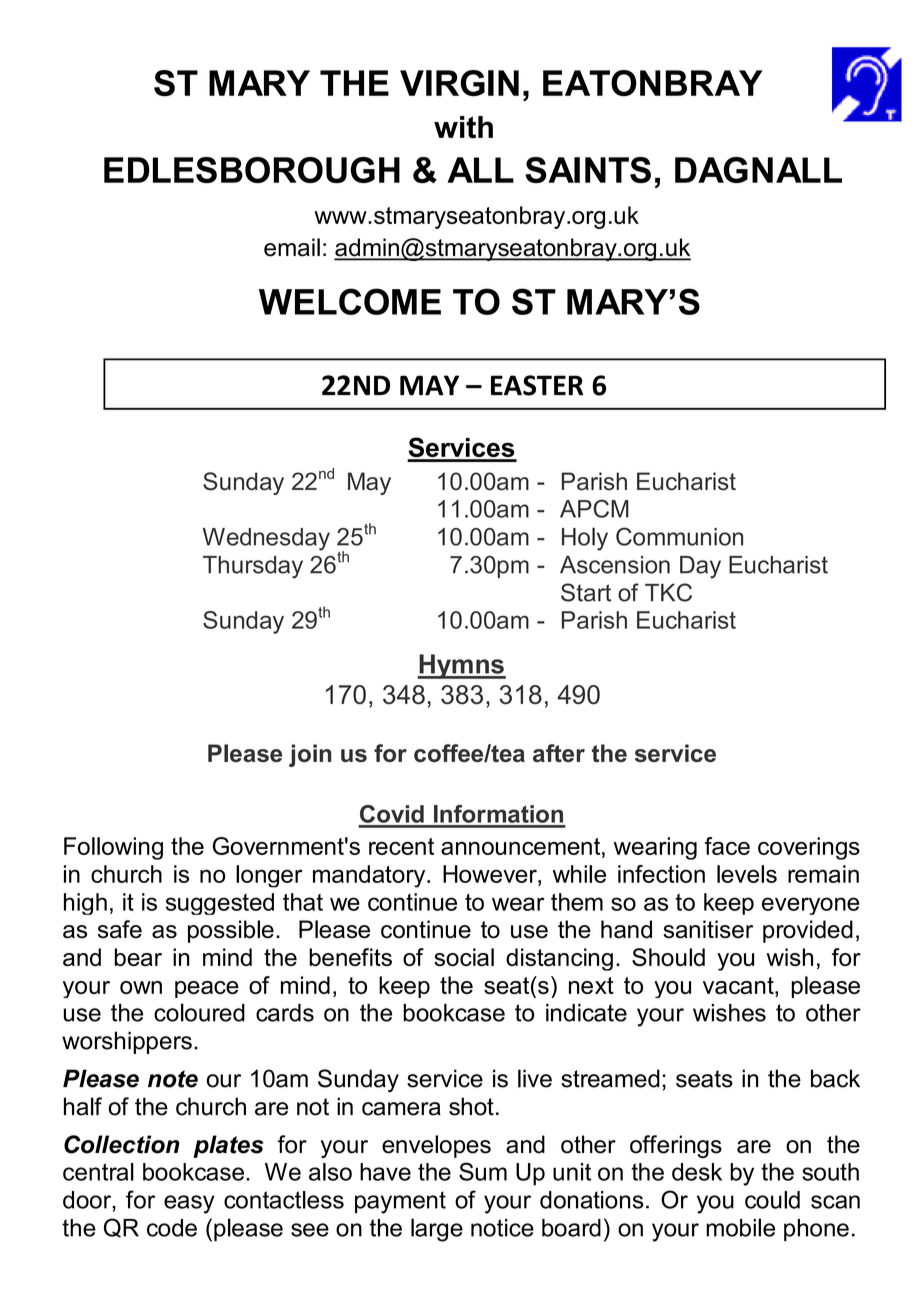 This screenshot has height=1308, width=924. What do you see at coordinates (461, 666) in the screenshot?
I see `Hymns` at bounding box center [461, 666].
